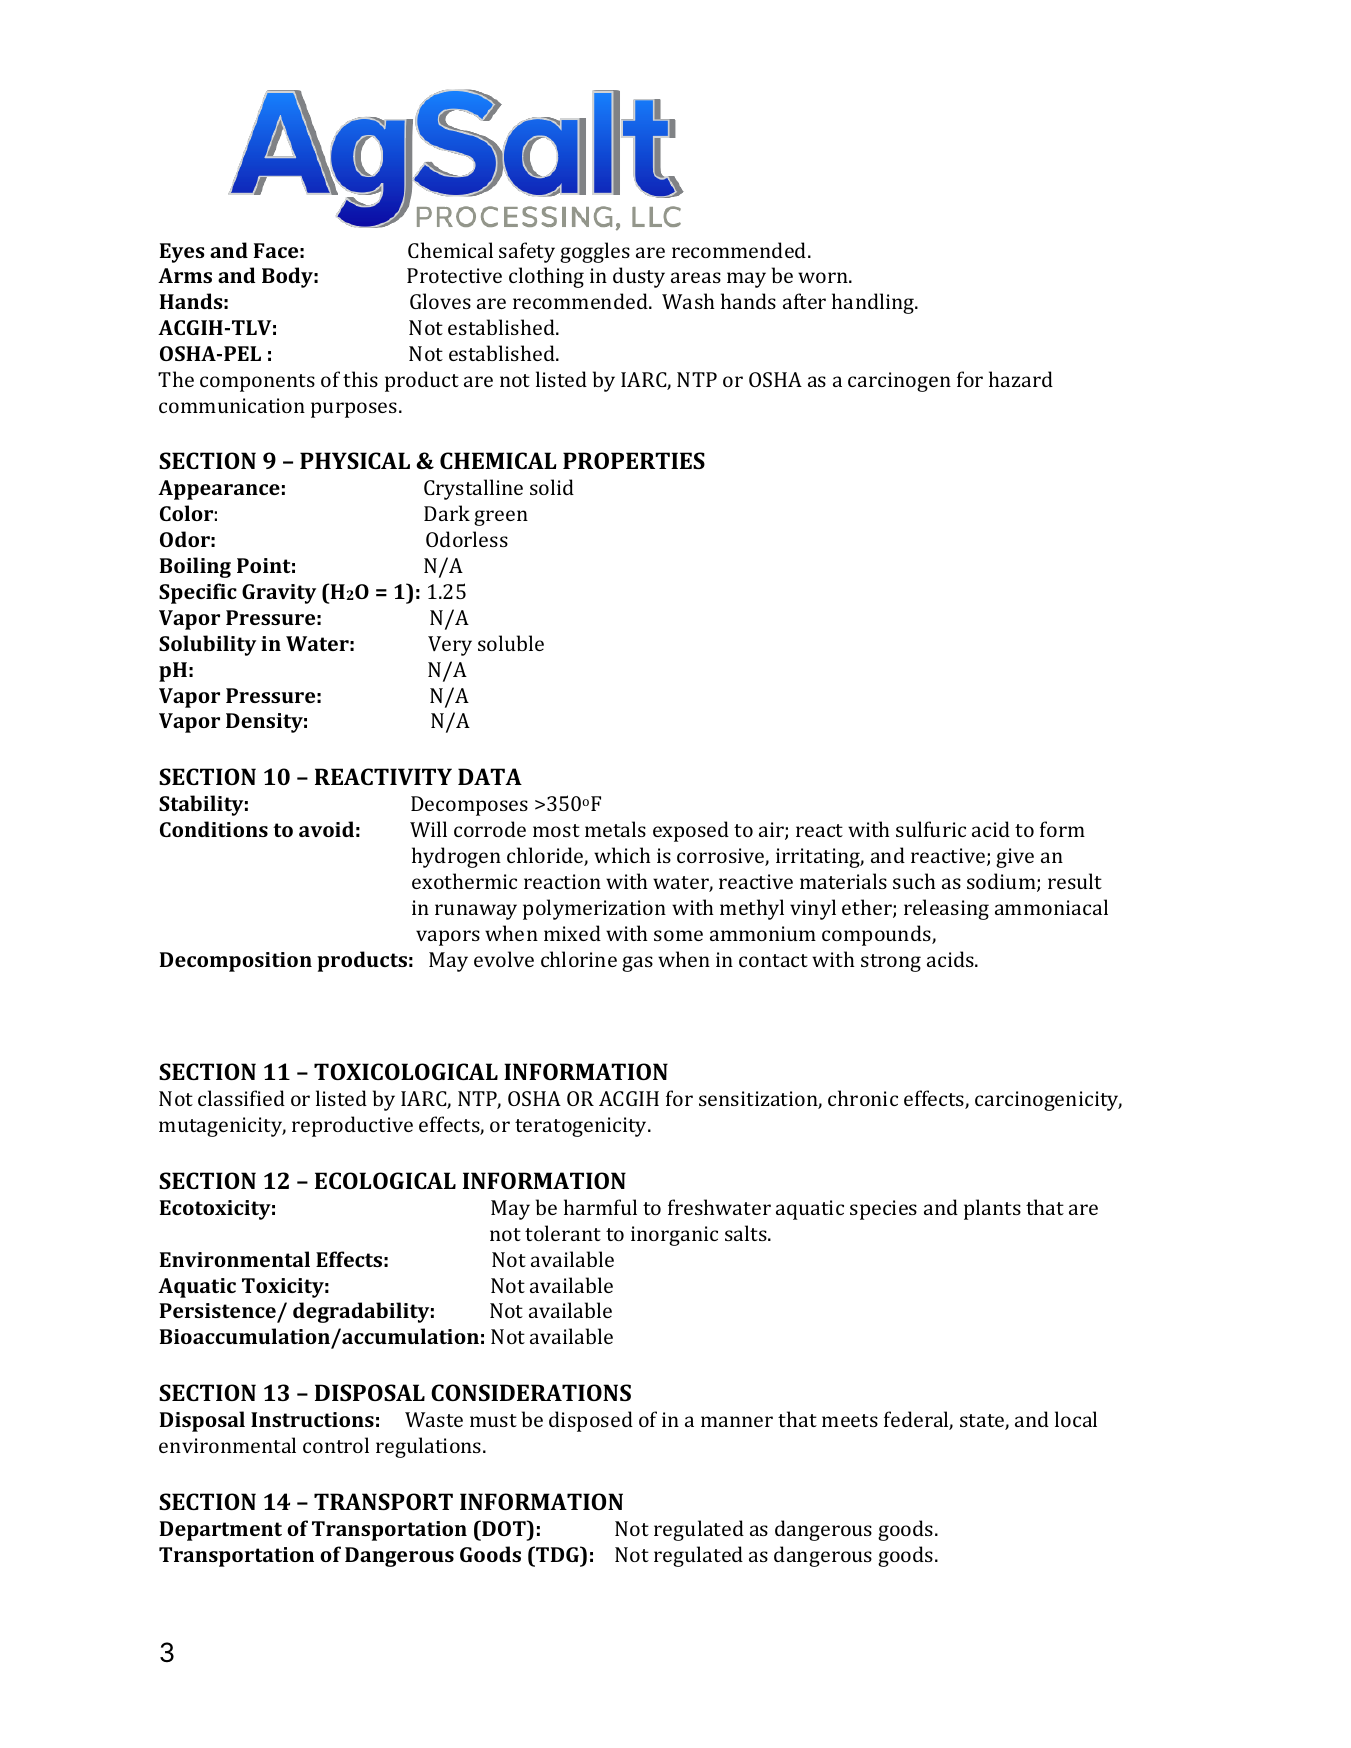 Image resolution: width=1351 pixels, height=1748 pixels. Describe the element at coordinates (615, 829) in the screenshot. I see `metals` at that location.
